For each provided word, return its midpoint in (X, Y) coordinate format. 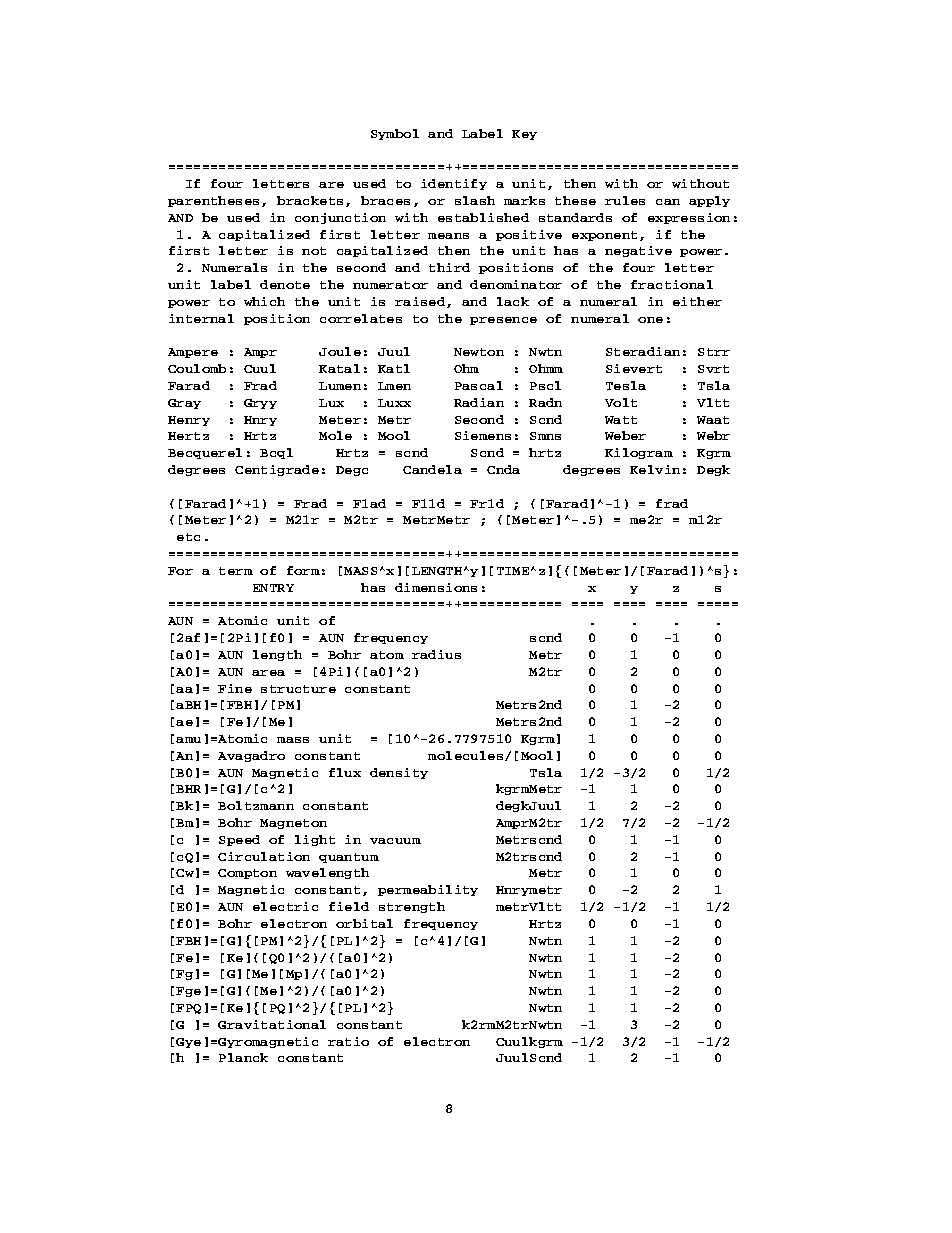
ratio (348, 1041)
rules (625, 200)
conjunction (340, 218)
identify (454, 184)
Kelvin (655, 469)
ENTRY (273, 588)
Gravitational (272, 1024)
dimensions (436, 587)
